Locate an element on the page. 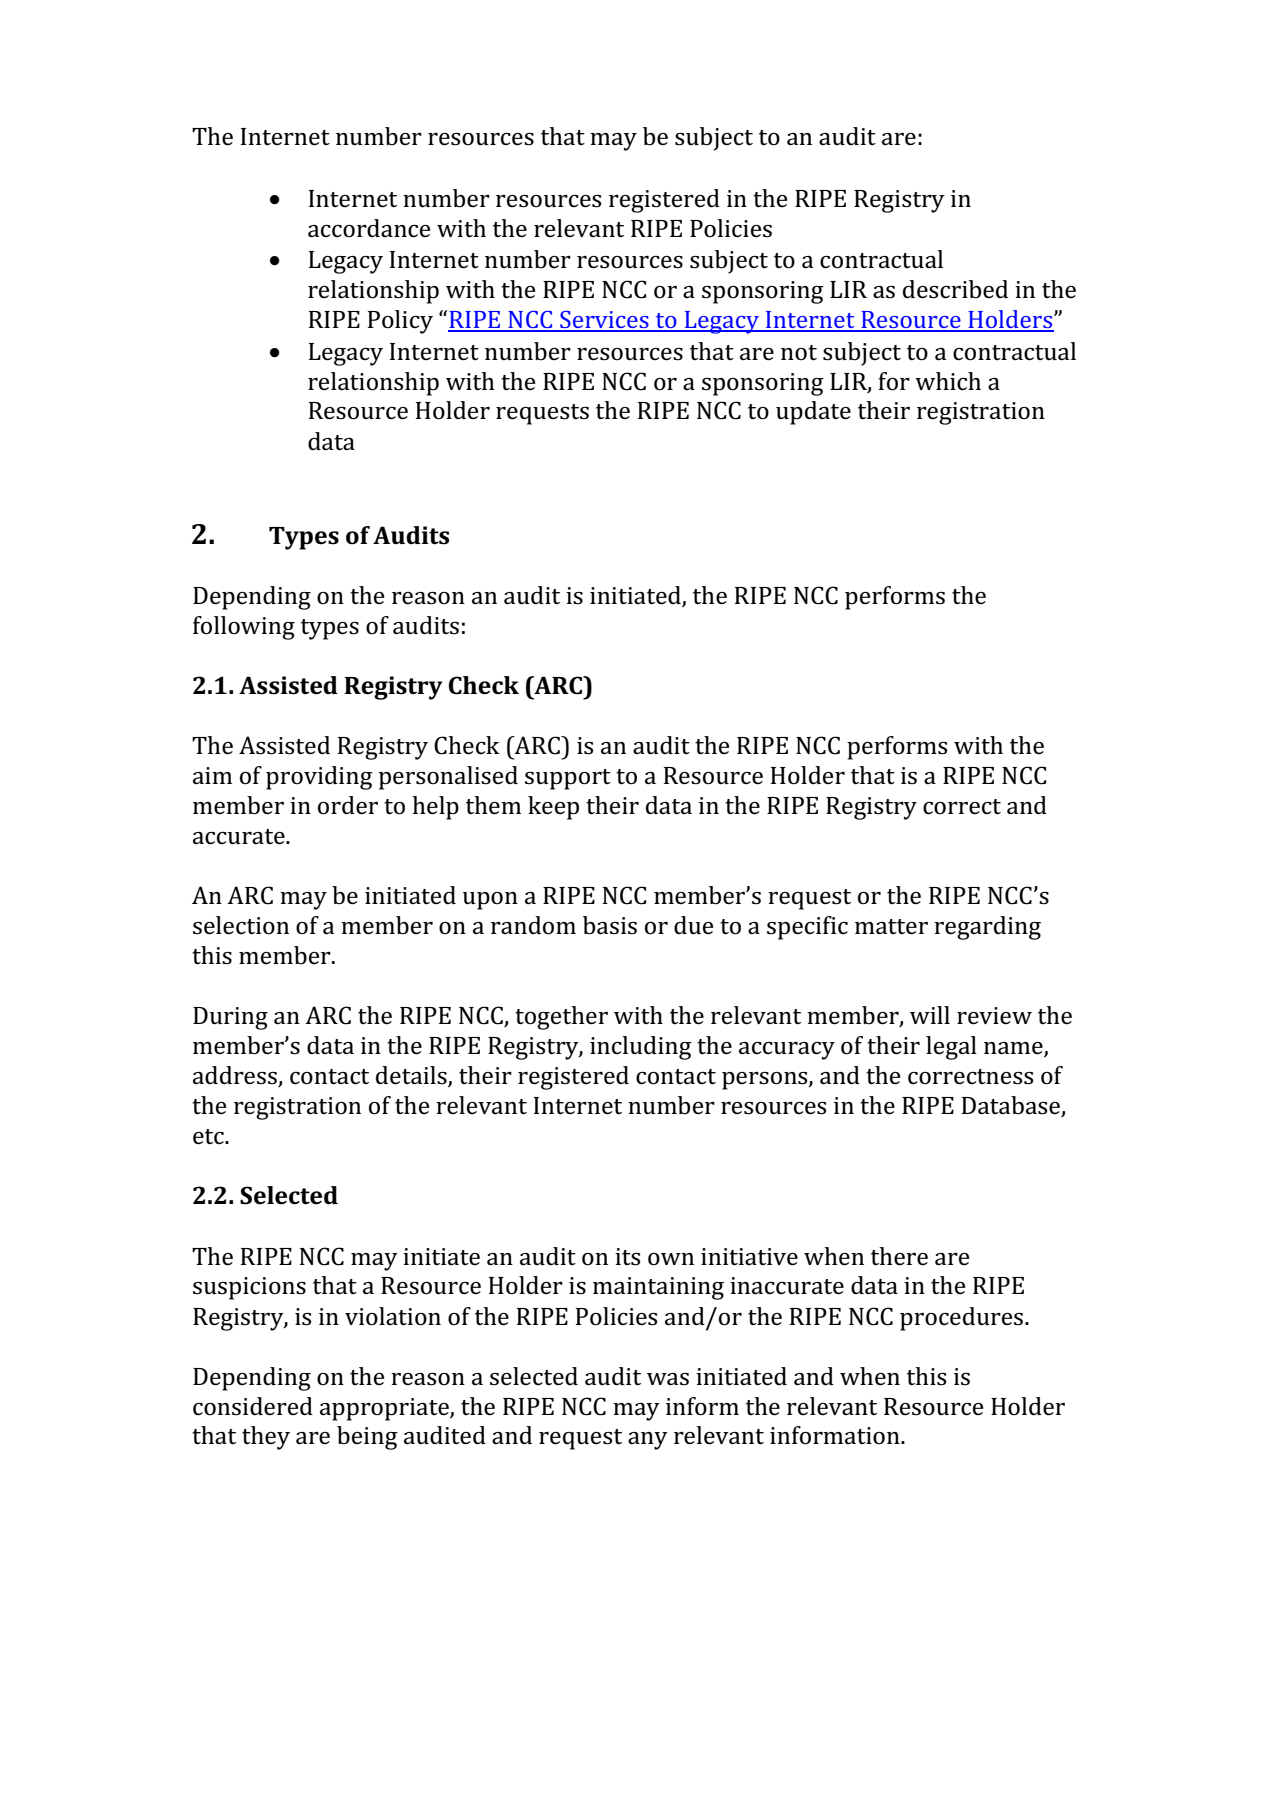 The height and width of the image is (1797, 1270). procedures is located at coordinates (961, 1319).
